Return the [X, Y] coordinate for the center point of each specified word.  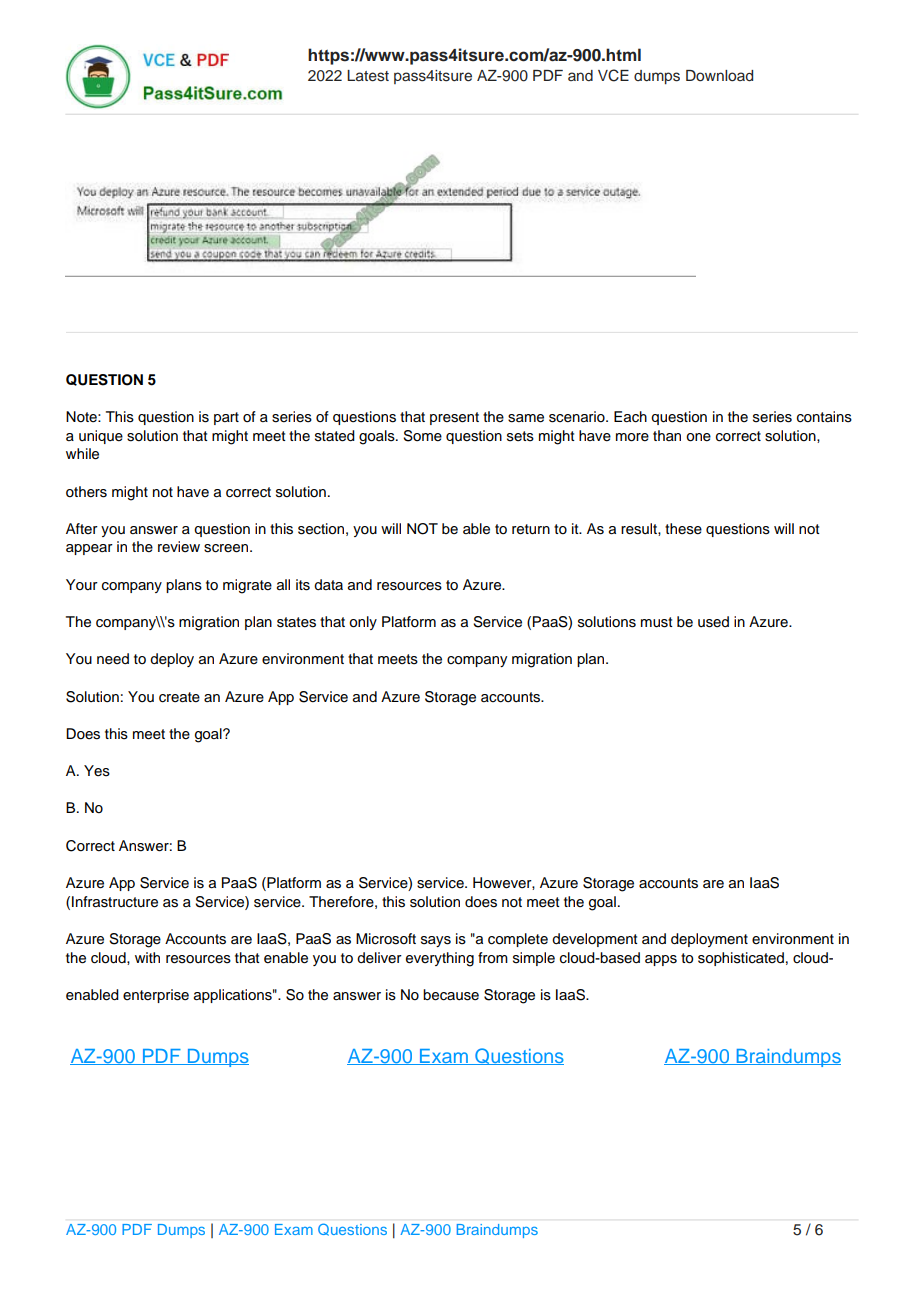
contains [824, 417]
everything [440, 959]
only [363, 623]
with [147, 957]
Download [719, 75]
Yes [97, 771]
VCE [613, 75]
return [531, 529]
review [179, 546]
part [226, 418]
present [454, 418]
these [683, 529]
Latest [368, 76]
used [713, 622]
